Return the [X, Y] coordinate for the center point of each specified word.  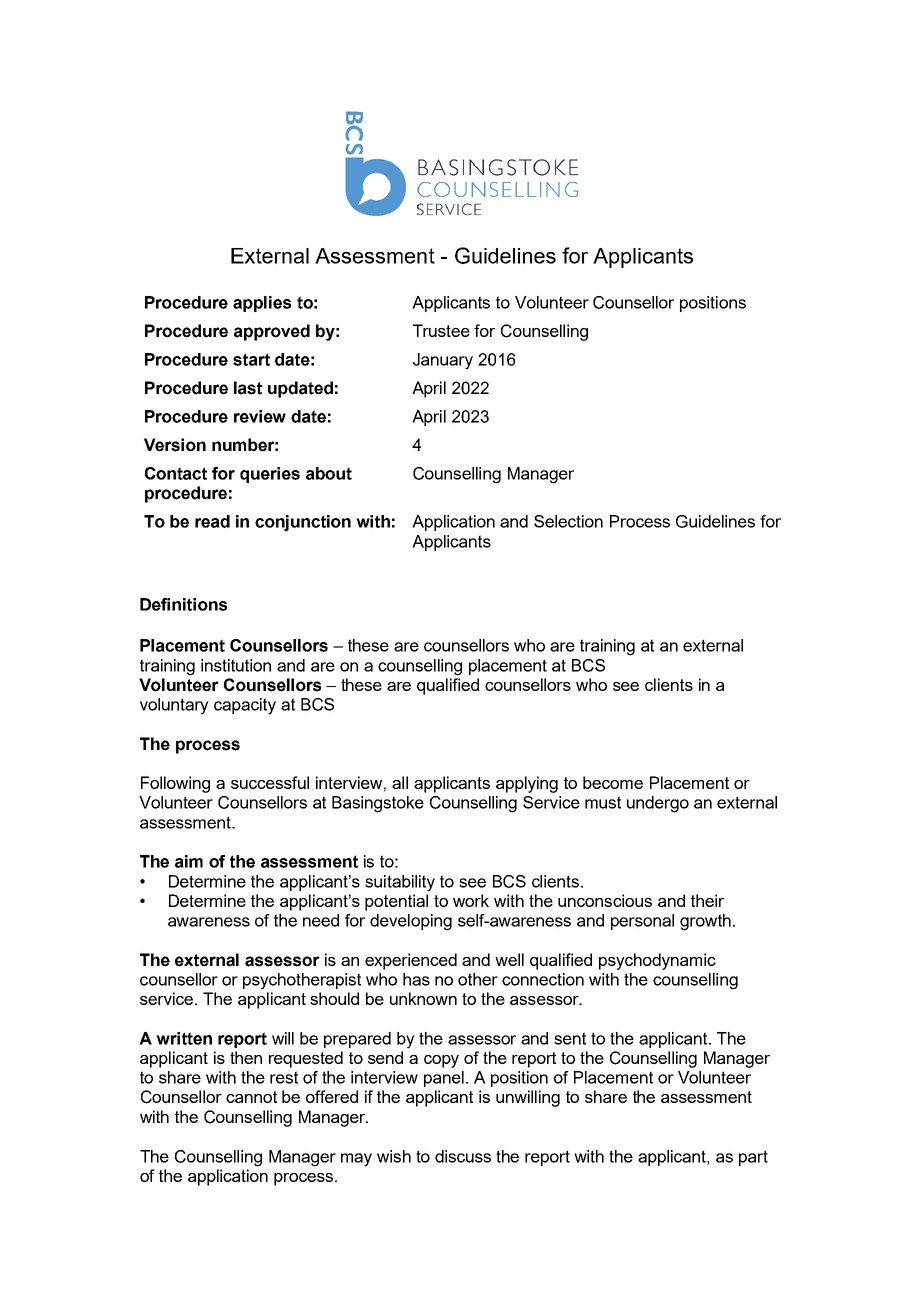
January [443, 361]
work [471, 900]
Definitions [183, 604]
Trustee [441, 330]
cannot [251, 1097]
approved [272, 332]
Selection [568, 521]
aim [189, 861]
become [613, 782]
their [707, 900]
